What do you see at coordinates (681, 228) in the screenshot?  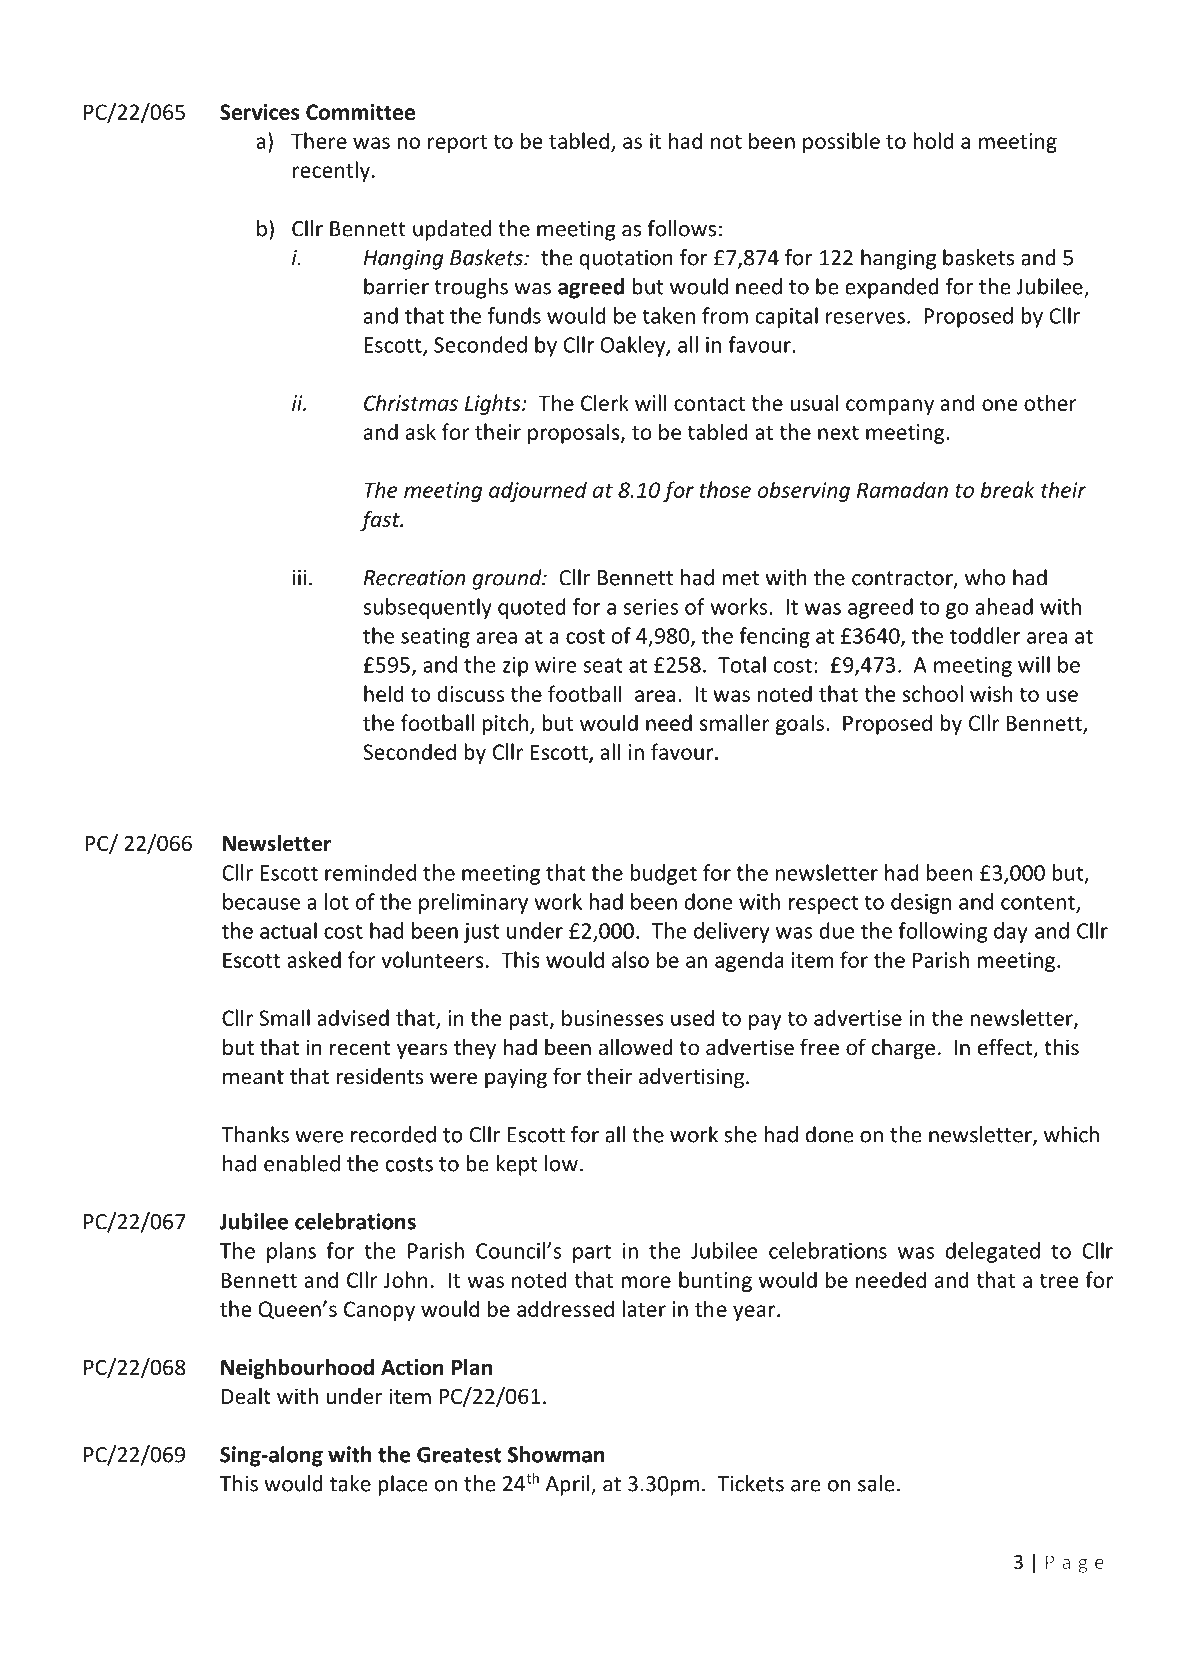 I see `follows` at bounding box center [681, 228].
